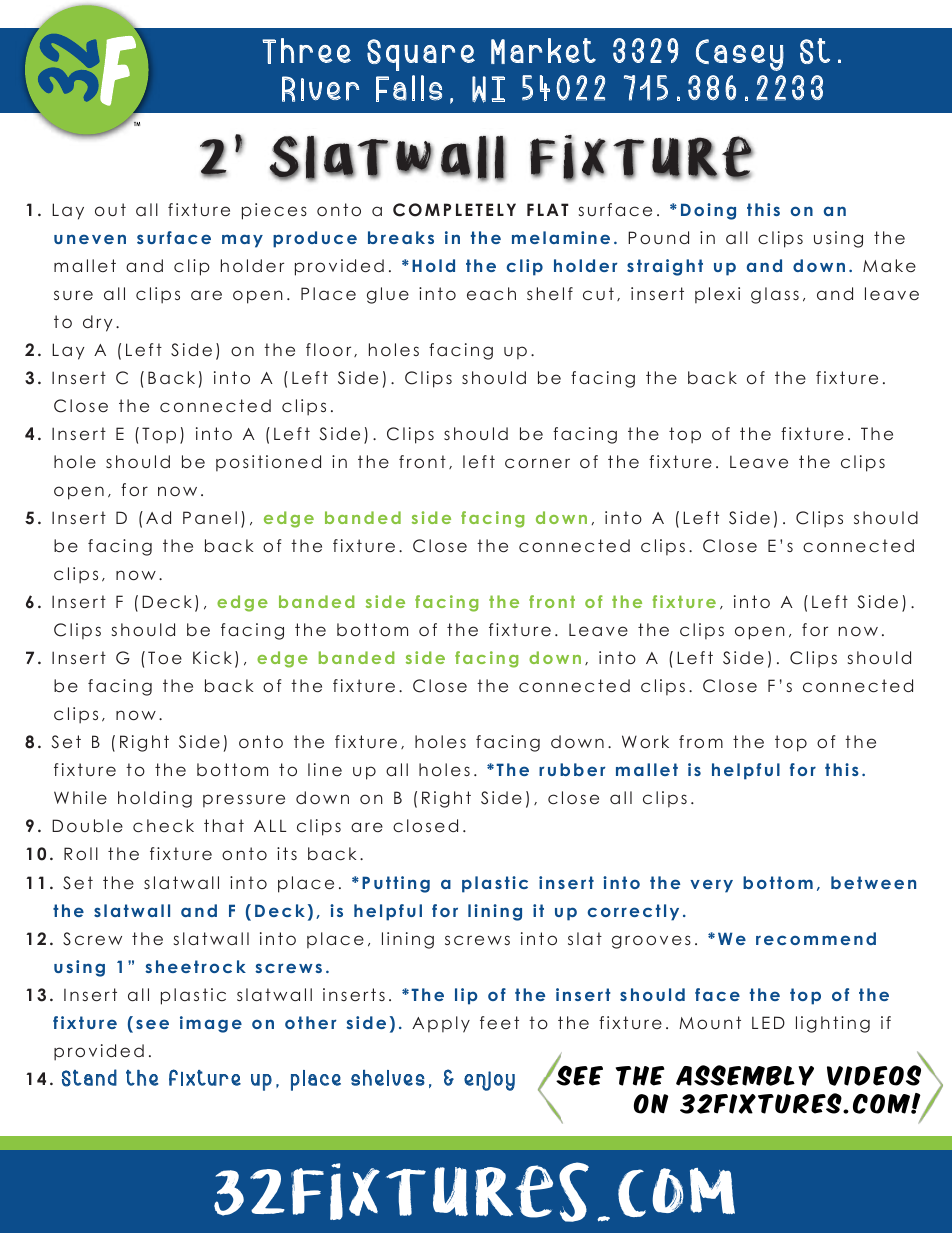  What do you see at coordinates (210, 517) in the image?
I see `Panel` at bounding box center [210, 517].
